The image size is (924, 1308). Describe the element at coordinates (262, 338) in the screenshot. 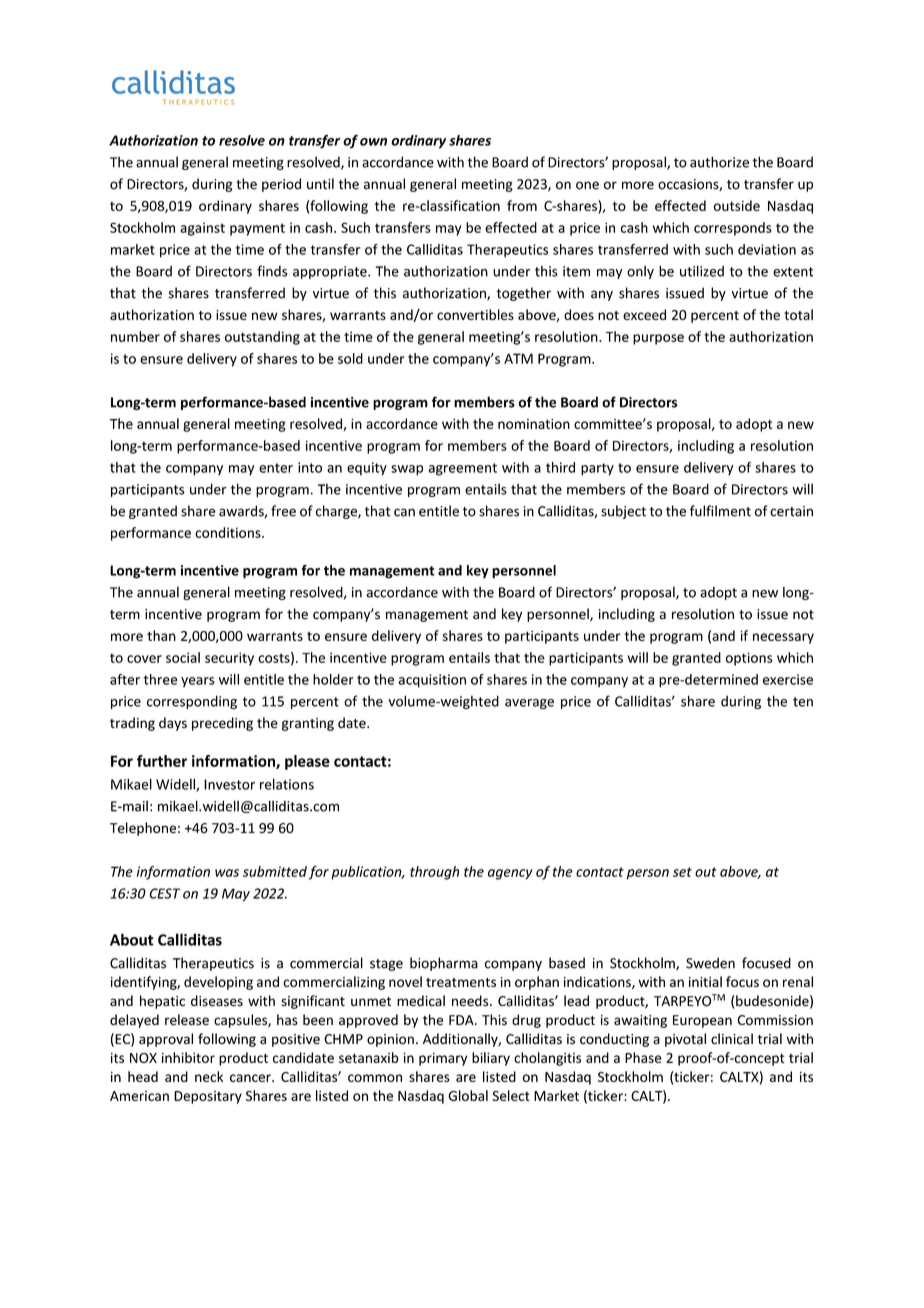

I see `outstanding` at that location.
